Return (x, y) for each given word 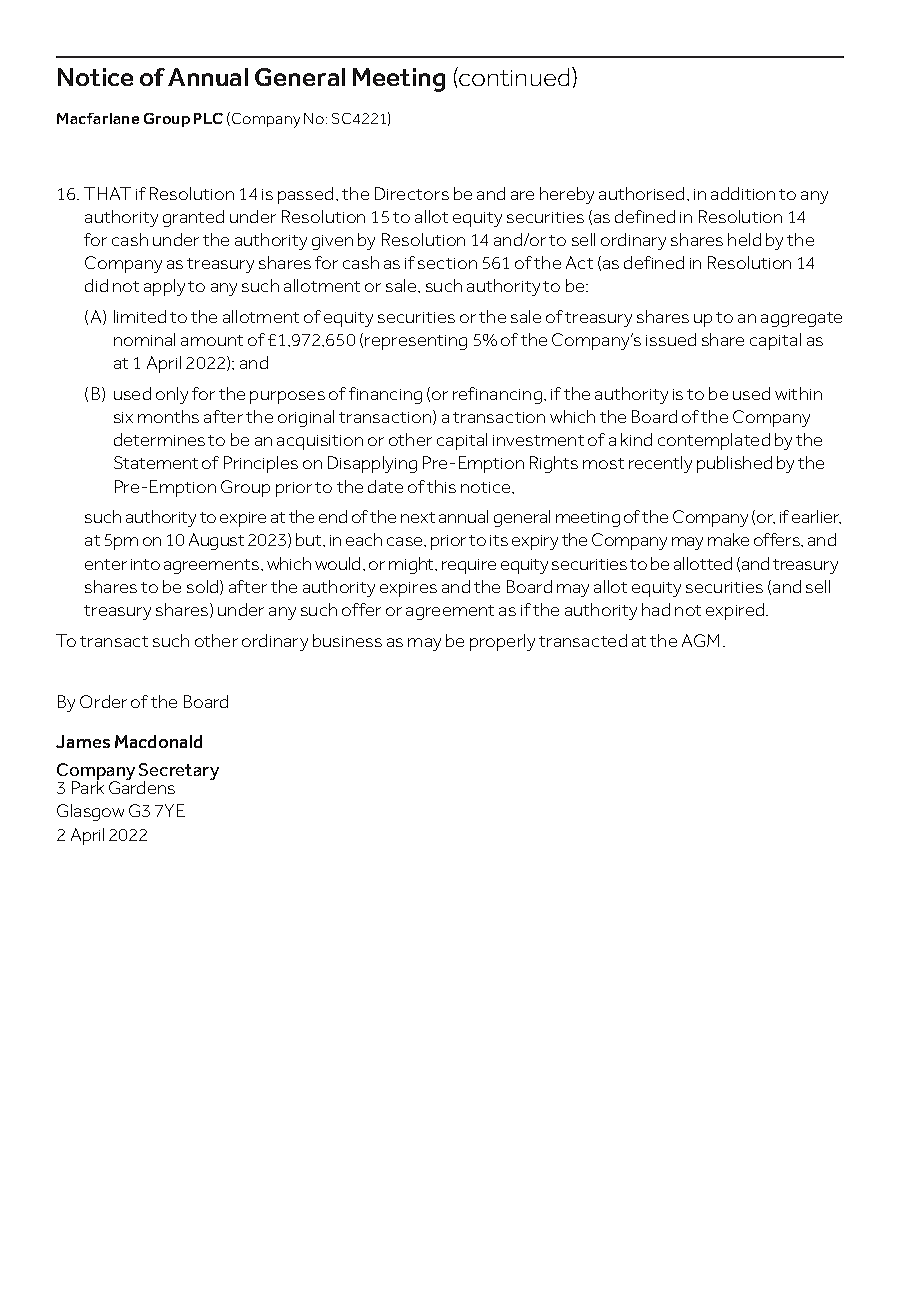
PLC (208, 118)
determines (159, 439)
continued (513, 76)
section (447, 263)
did (96, 285)
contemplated (714, 441)
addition (743, 193)
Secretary (179, 772)
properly (502, 642)
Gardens (142, 786)
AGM (700, 640)
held (744, 239)
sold (204, 587)
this (441, 486)
